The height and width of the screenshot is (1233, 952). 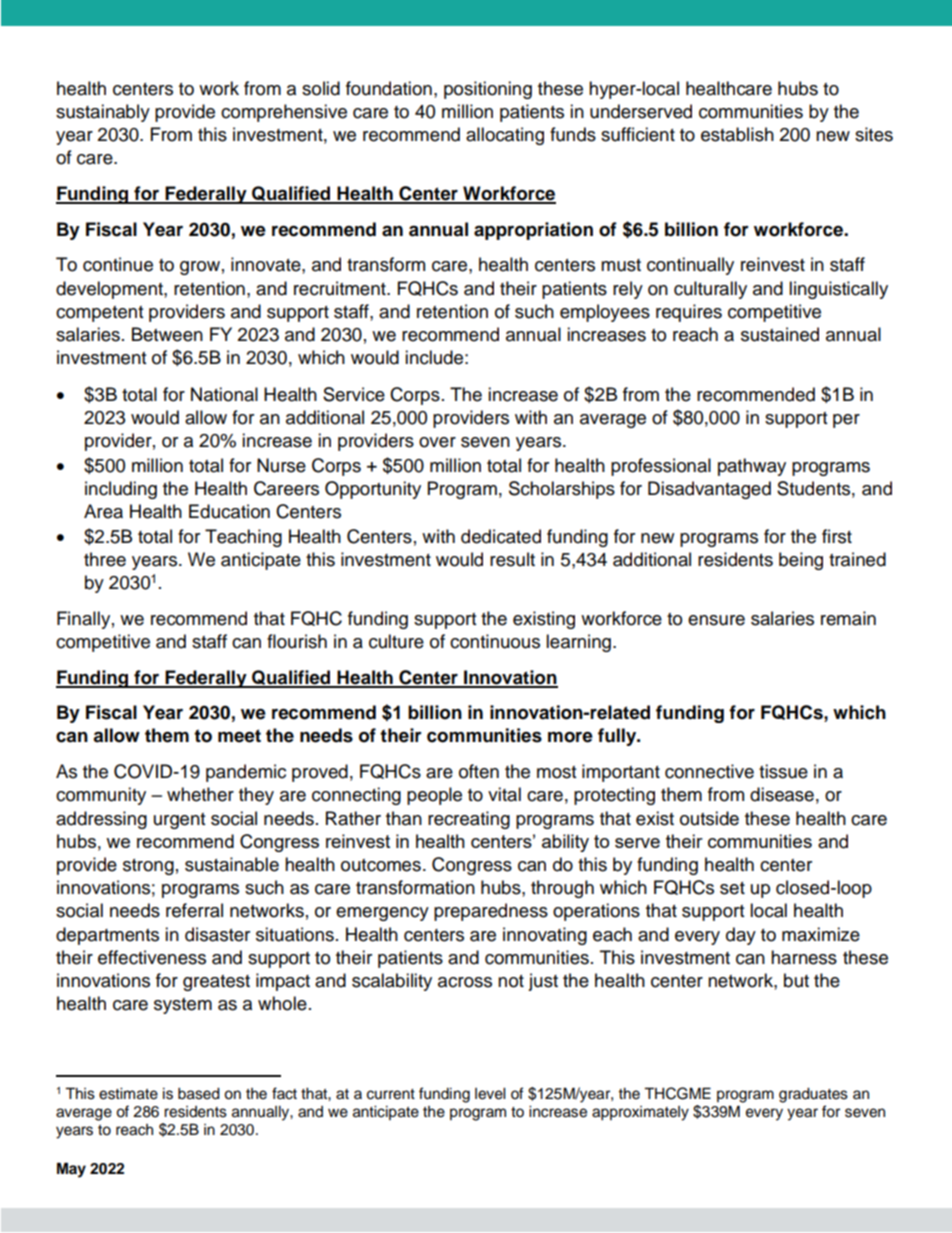 What do you see at coordinates (505, 136) in the screenshot?
I see `allocating` at bounding box center [505, 136].
